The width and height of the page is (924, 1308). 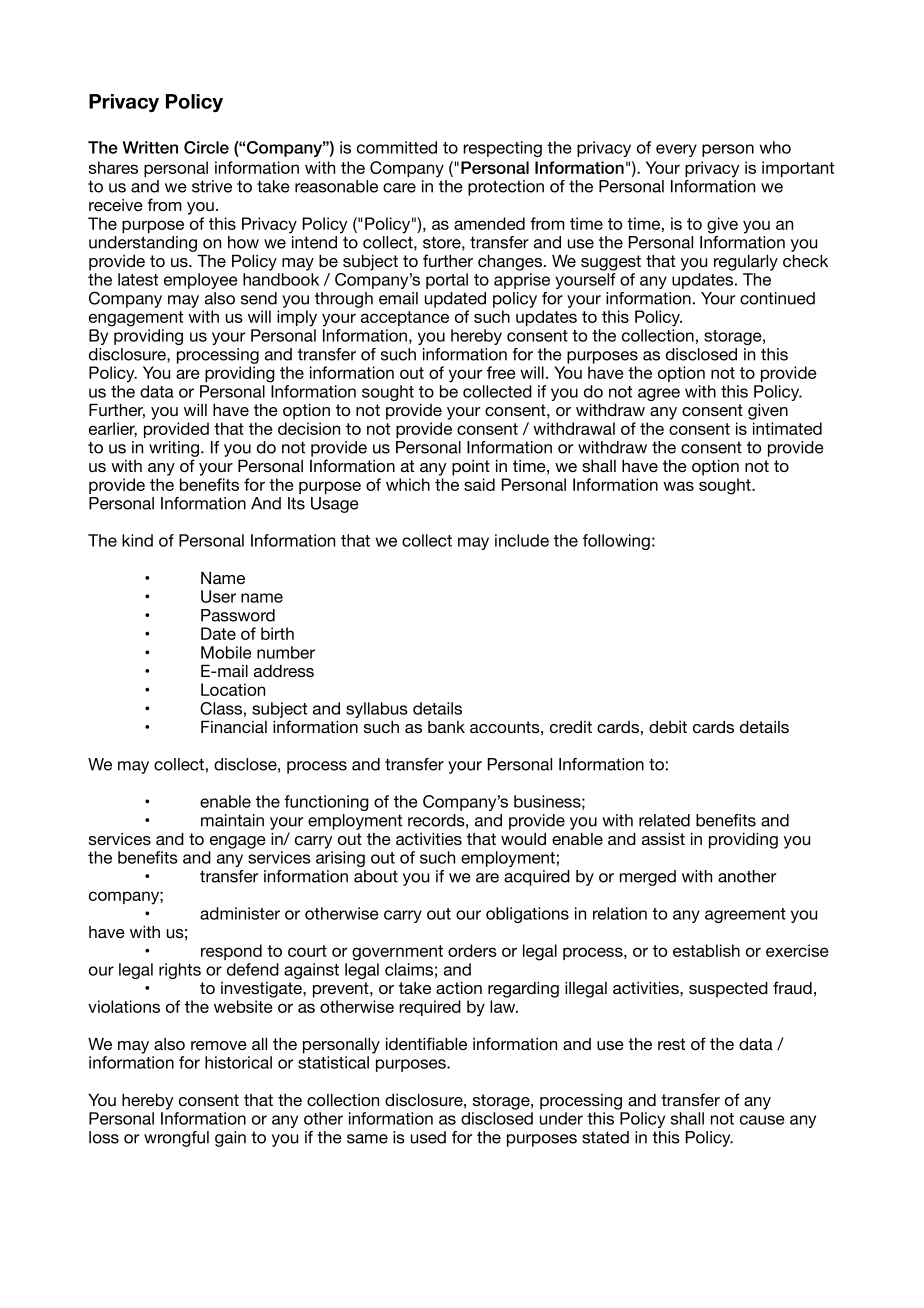 What do you see at coordinates (232, 820) in the page?
I see `maintain` at bounding box center [232, 820].
